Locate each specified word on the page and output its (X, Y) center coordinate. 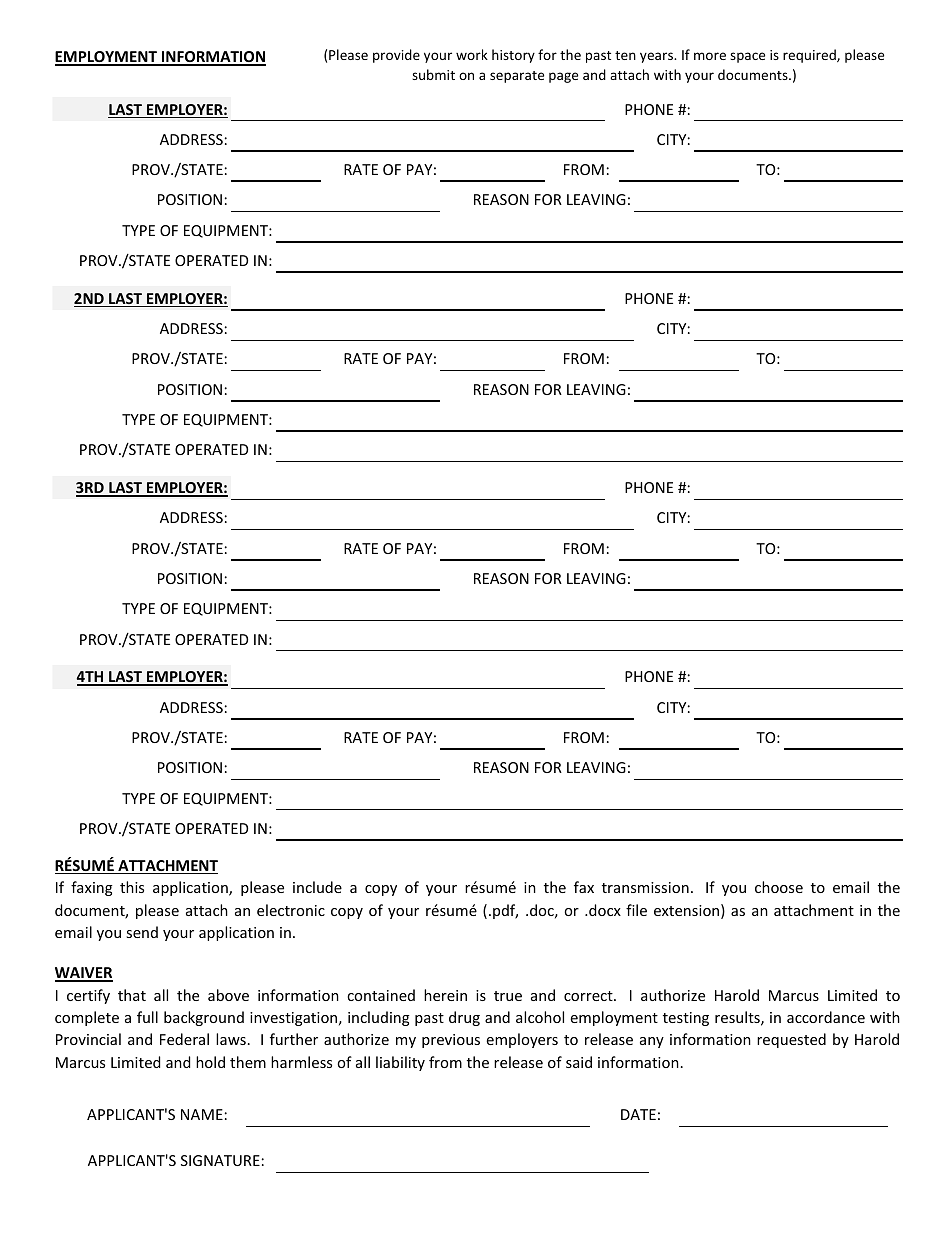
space (747, 57)
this (132, 887)
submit (433, 74)
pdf (505, 911)
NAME (202, 1114)
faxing (92, 888)
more (710, 56)
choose (779, 887)
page (563, 77)
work (472, 54)
